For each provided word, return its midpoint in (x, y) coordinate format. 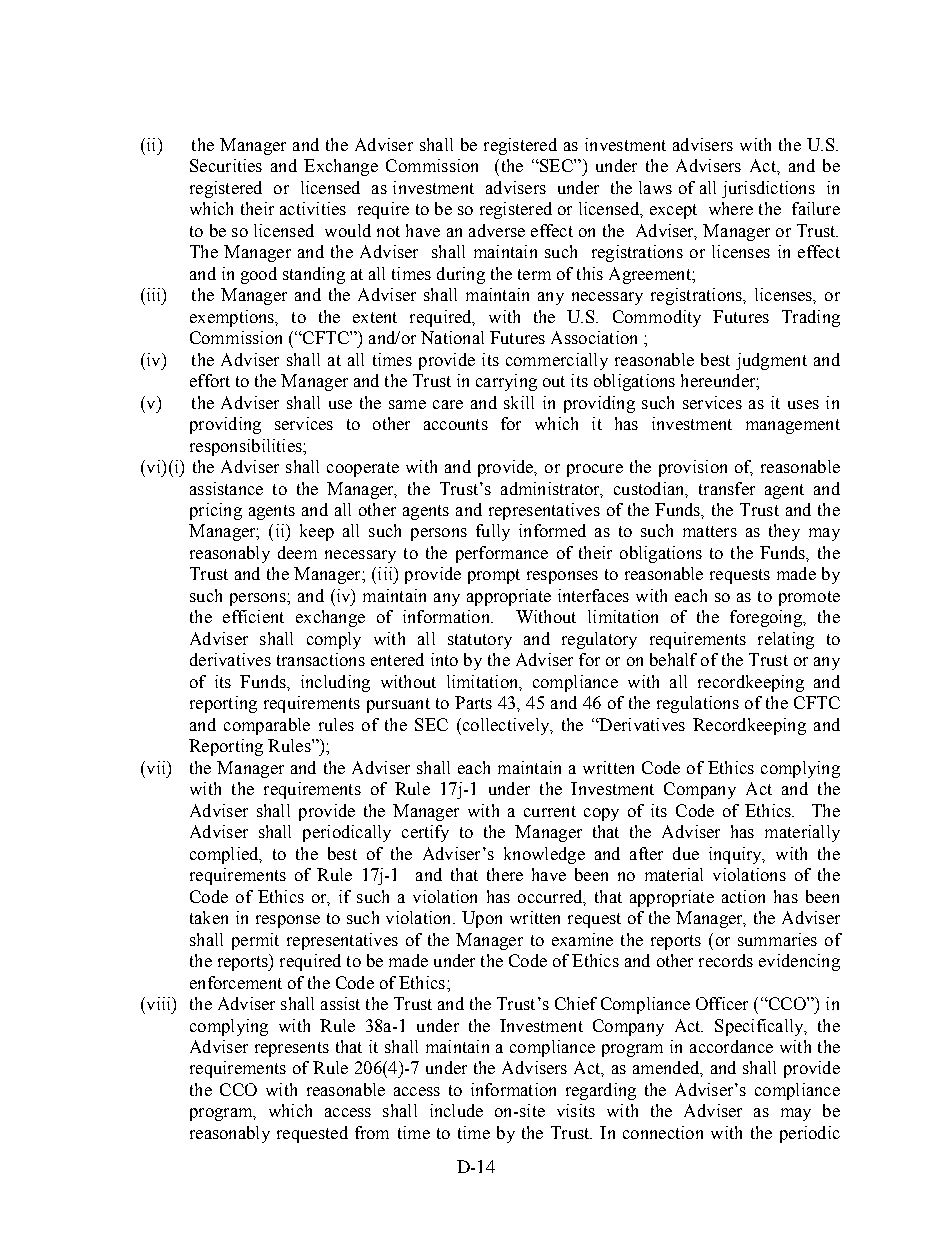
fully (493, 532)
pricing (216, 511)
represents (292, 1049)
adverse (497, 230)
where (731, 208)
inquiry (736, 855)
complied (225, 855)
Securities (226, 165)
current (550, 811)
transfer (727, 488)
